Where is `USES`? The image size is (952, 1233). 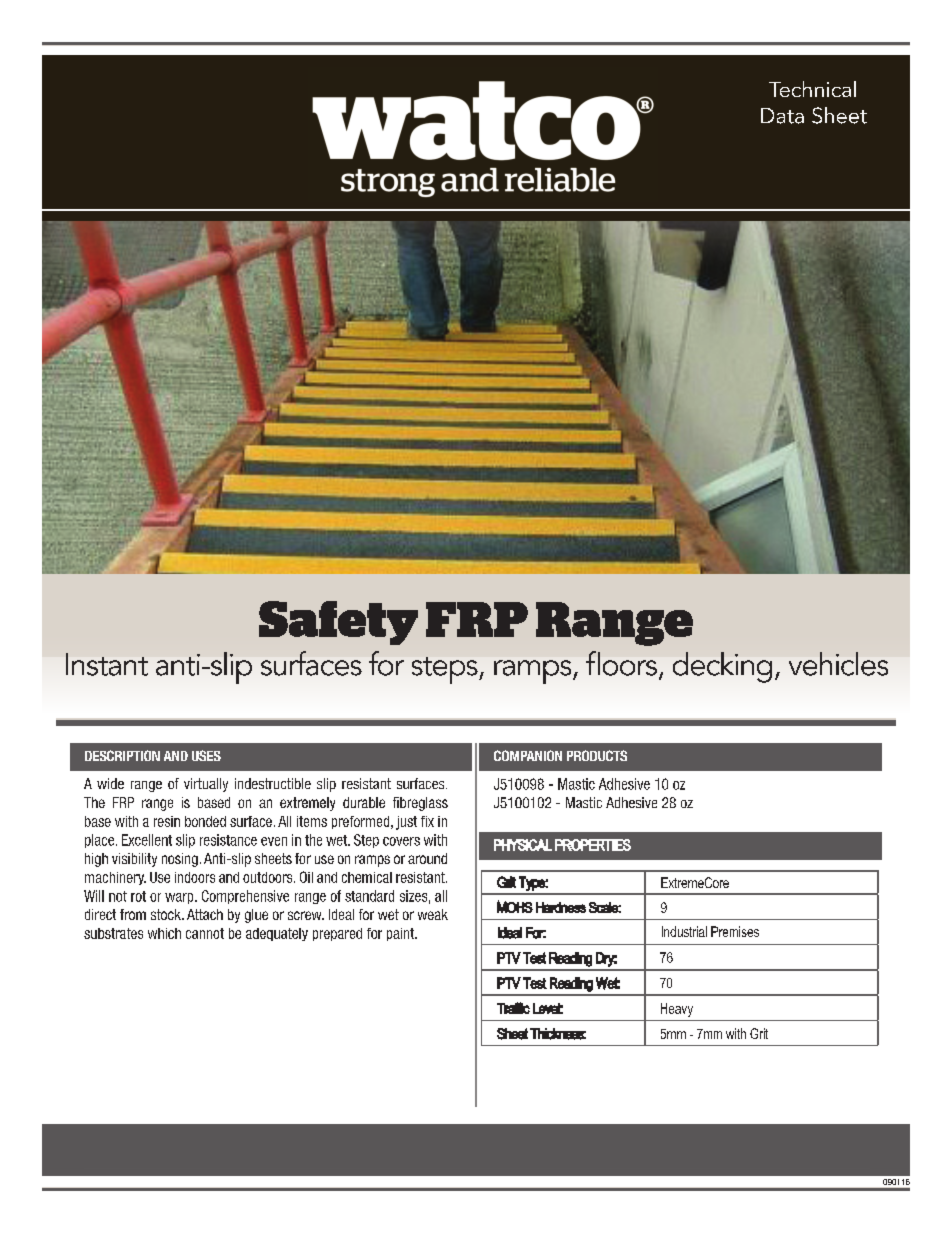 USES is located at coordinates (206, 755).
